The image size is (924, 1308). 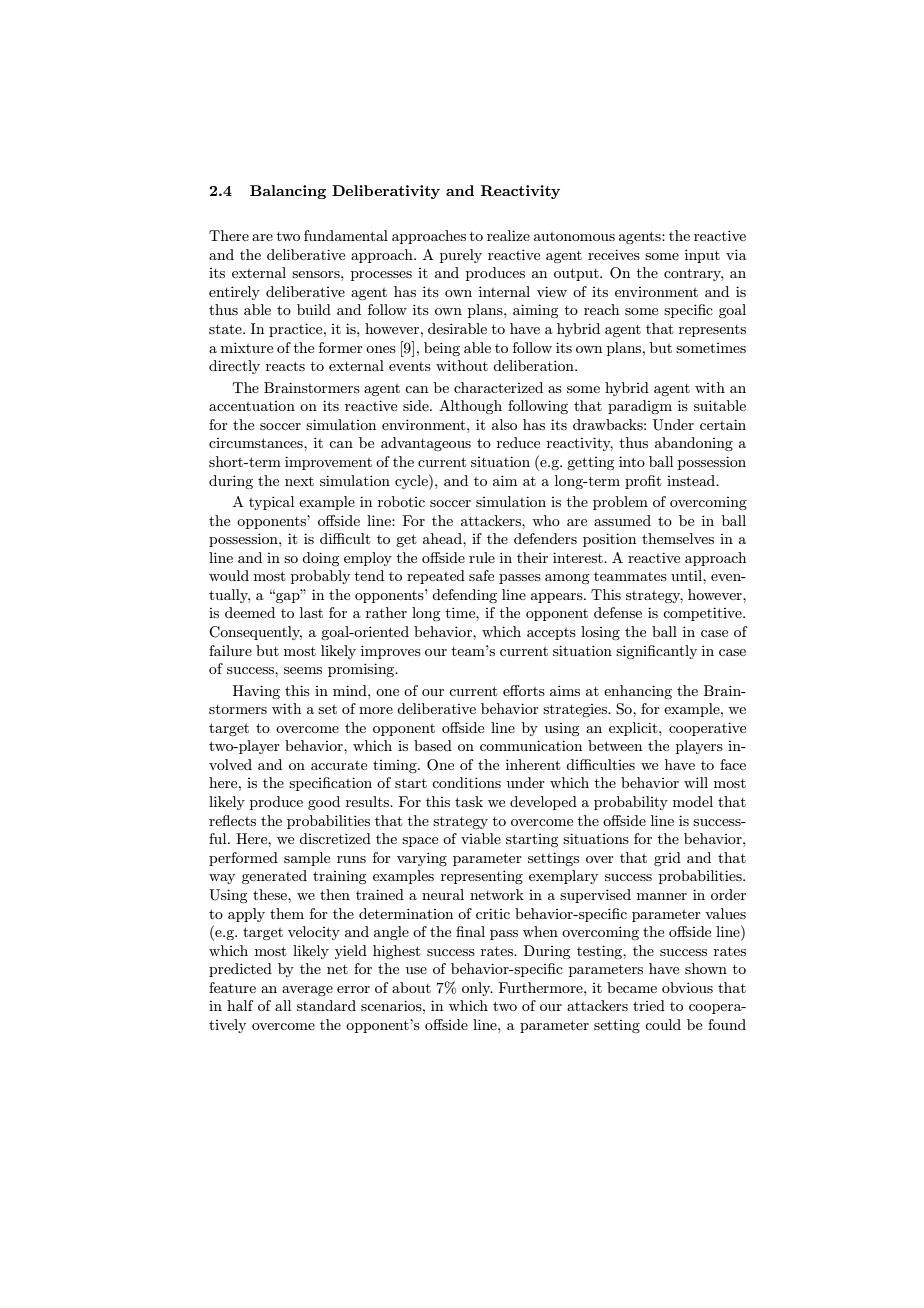 I want to click on only, so click(x=477, y=989).
